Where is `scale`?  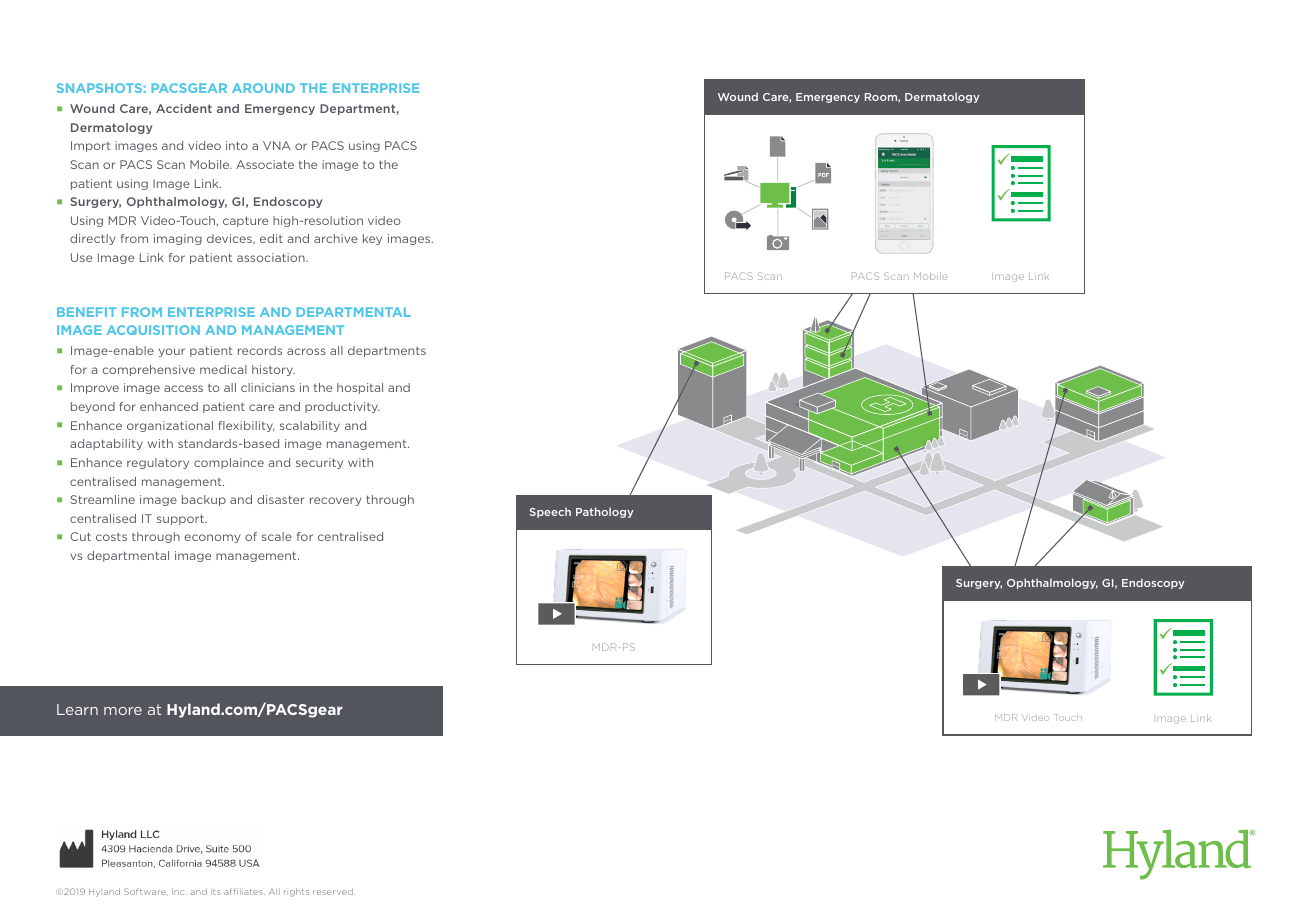
scale is located at coordinates (277, 536).
